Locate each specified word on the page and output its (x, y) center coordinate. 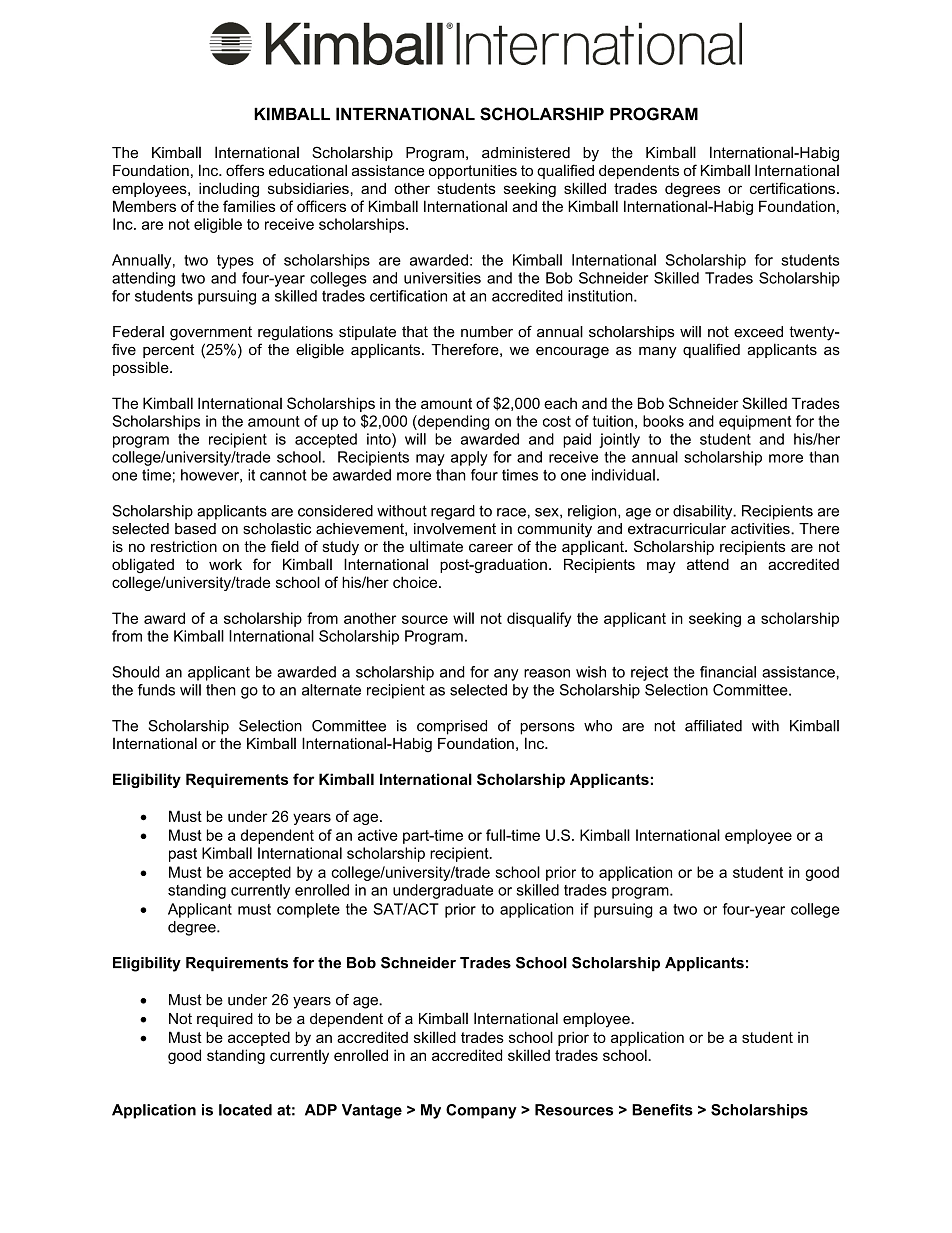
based (195, 529)
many (658, 353)
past (183, 855)
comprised (452, 727)
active (378, 835)
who (598, 726)
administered (526, 153)
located (245, 1110)
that (415, 332)
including (229, 189)
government (211, 333)
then (221, 690)
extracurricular (677, 529)
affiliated (713, 726)
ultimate (436, 546)
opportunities (473, 172)
